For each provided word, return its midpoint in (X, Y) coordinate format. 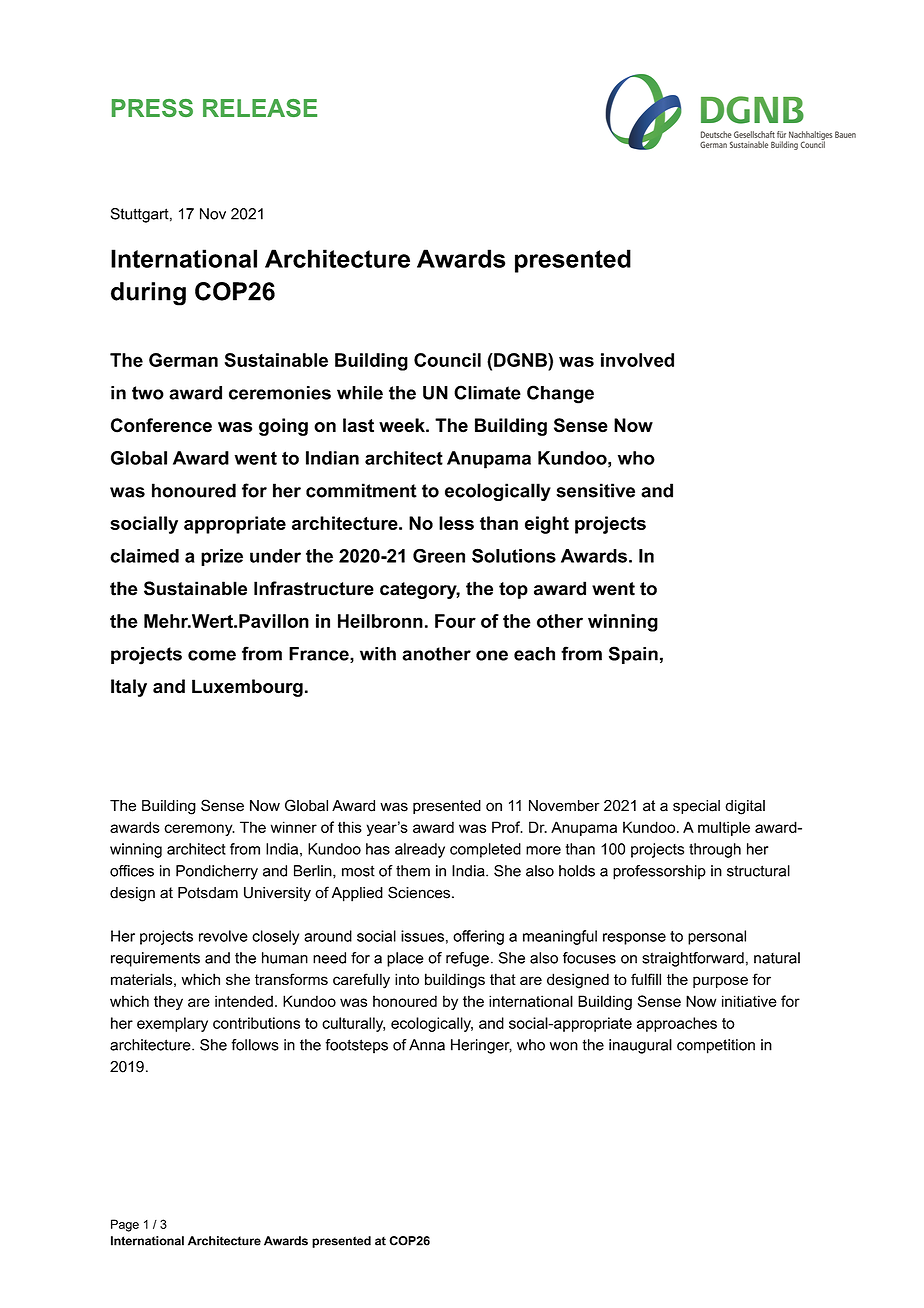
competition (716, 1046)
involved (637, 360)
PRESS (152, 108)
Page (125, 1225)
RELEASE (260, 108)
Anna (427, 1045)
